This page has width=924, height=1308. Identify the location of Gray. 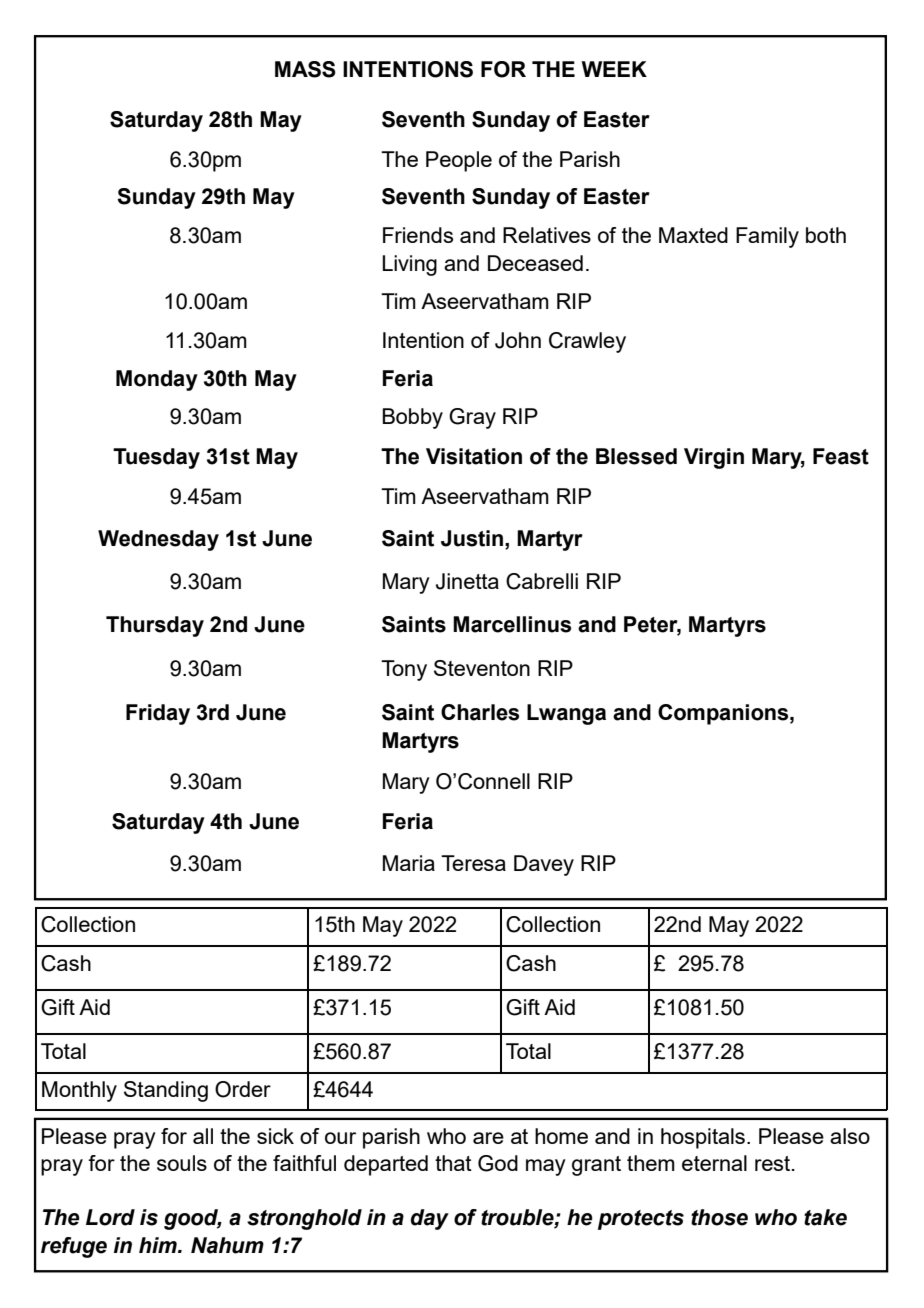
(472, 418).
